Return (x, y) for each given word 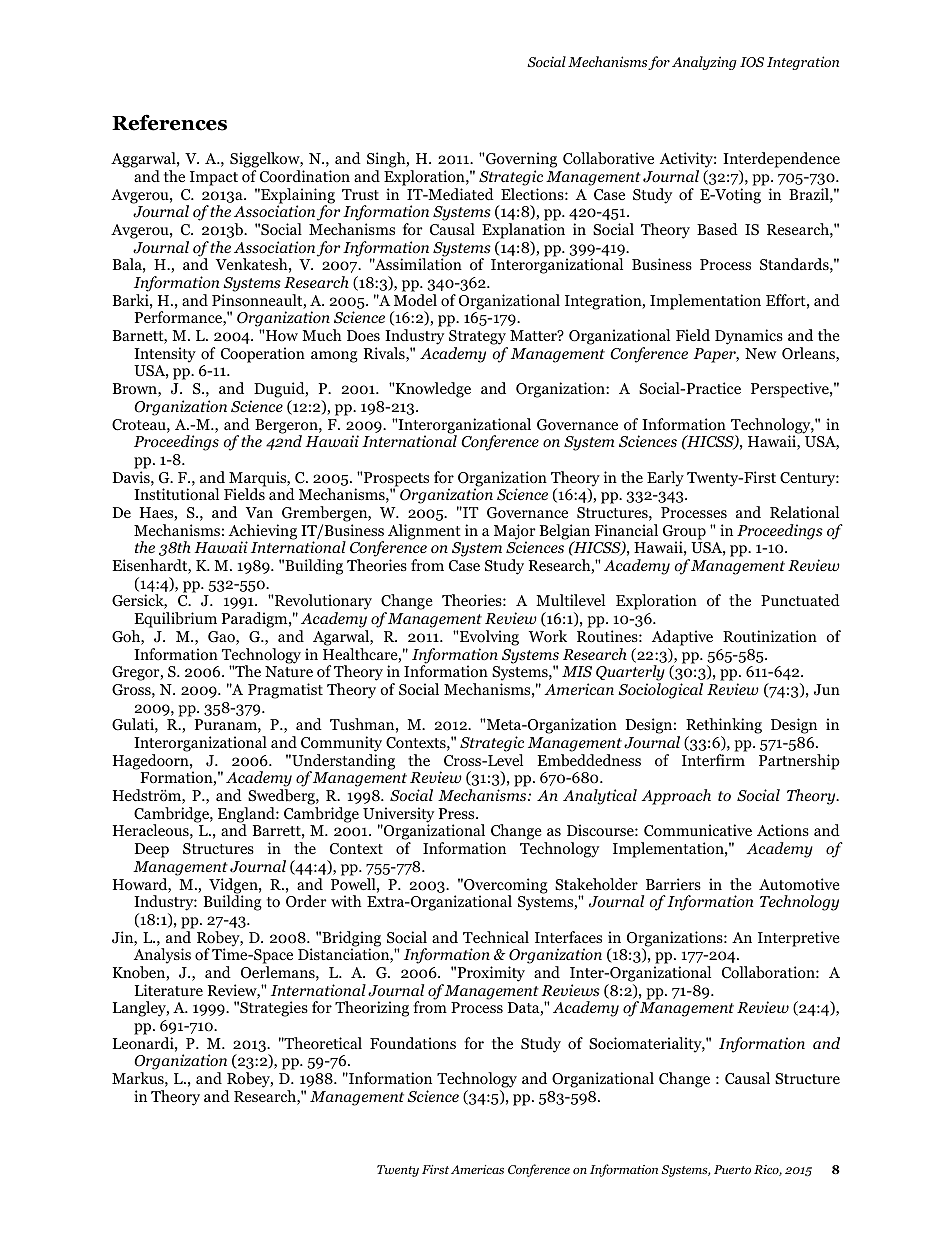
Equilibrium (175, 620)
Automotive (799, 884)
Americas (477, 1169)
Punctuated (800, 600)
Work (548, 636)
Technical (496, 937)
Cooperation (263, 355)
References (169, 122)
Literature (169, 990)
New (760, 353)
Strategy (477, 337)
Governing (521, 160)
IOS (752, 62)
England (247, 816)
